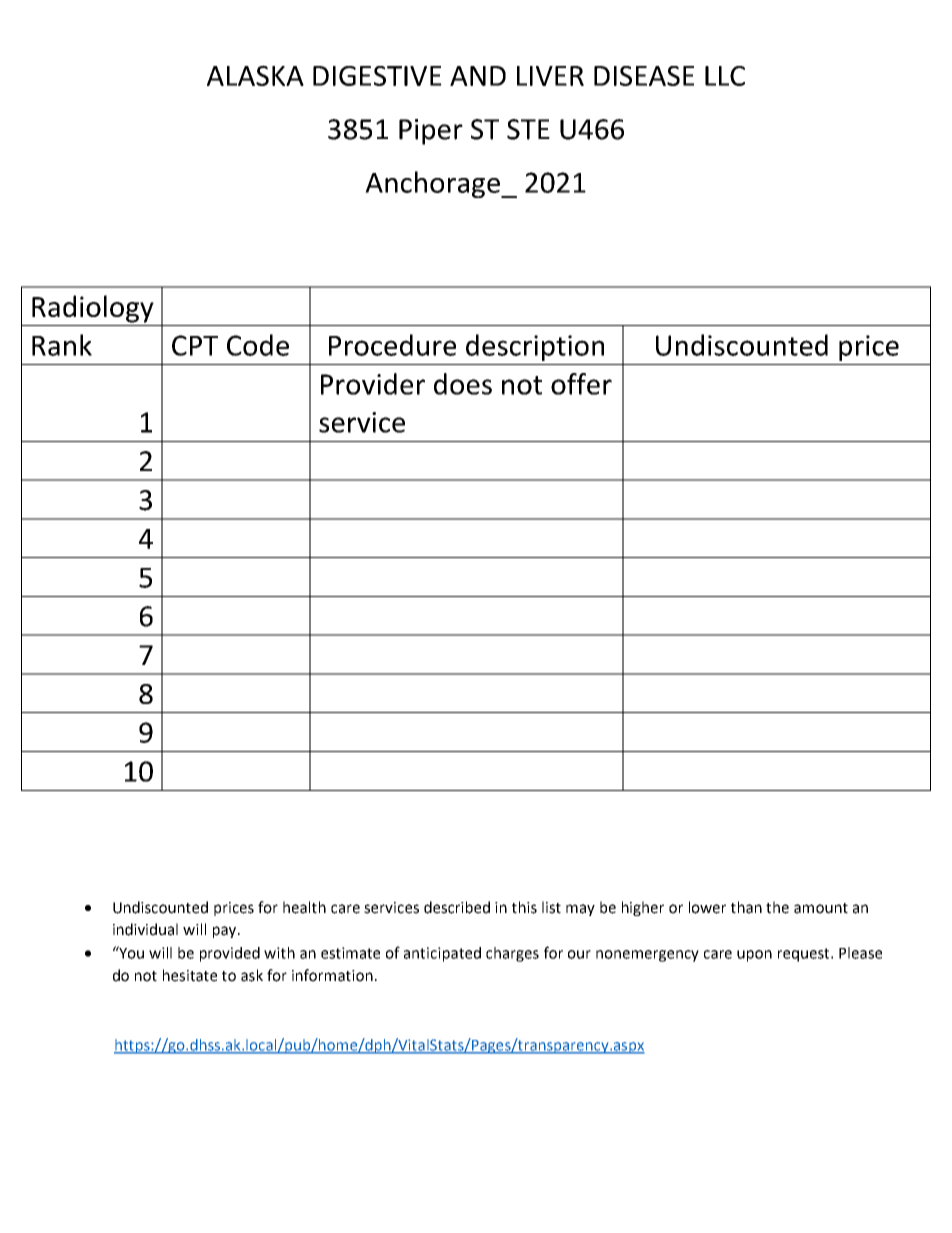  I want to click on offer, so click(581, 384).
